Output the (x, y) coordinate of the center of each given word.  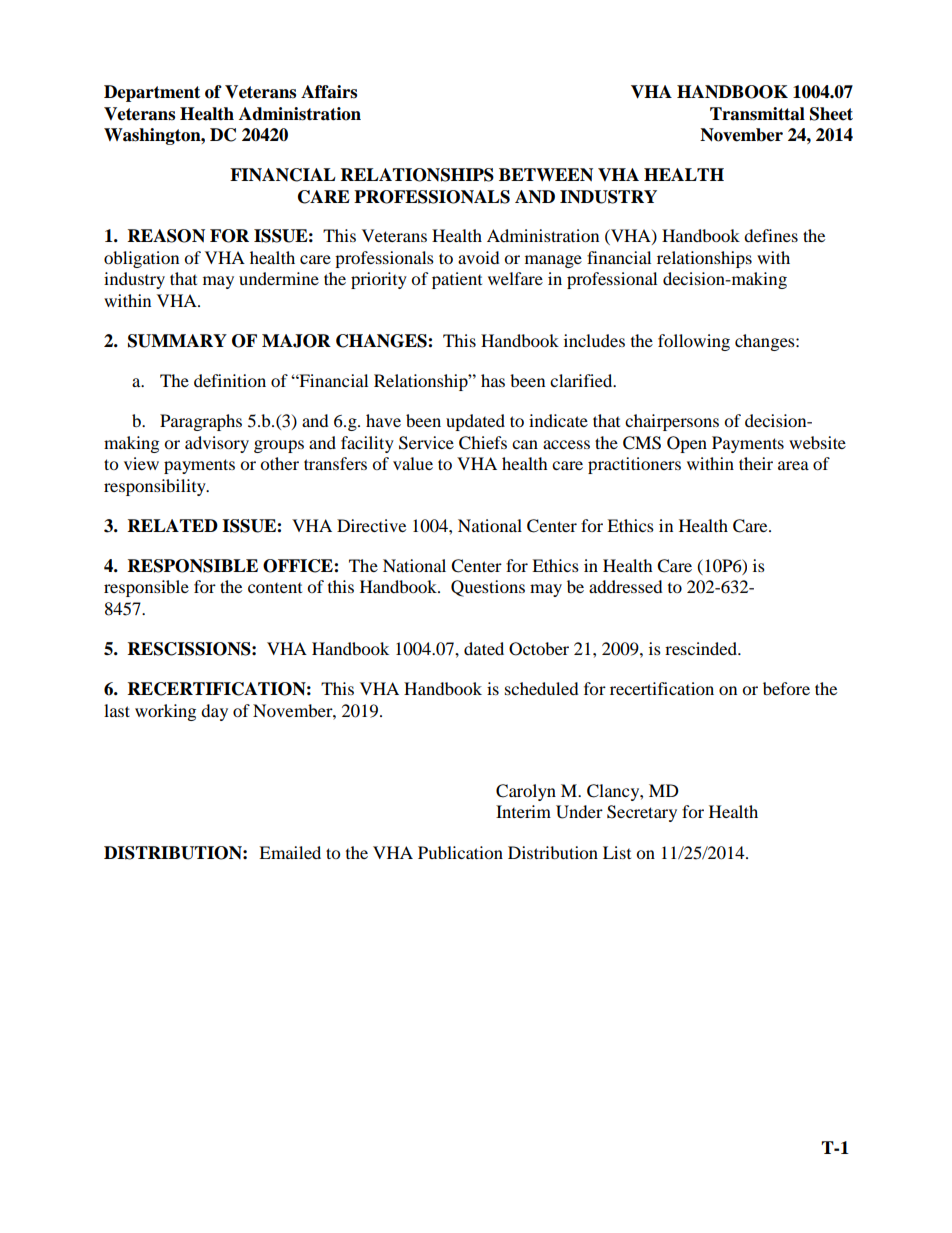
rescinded (702, 648)
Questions (488, 588)
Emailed (290, 852)
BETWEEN (546, 175)
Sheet (831, 114)
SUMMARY (177, 341)
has (493, 380)
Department (152, 93)
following (694, 342)
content (275, 588)
